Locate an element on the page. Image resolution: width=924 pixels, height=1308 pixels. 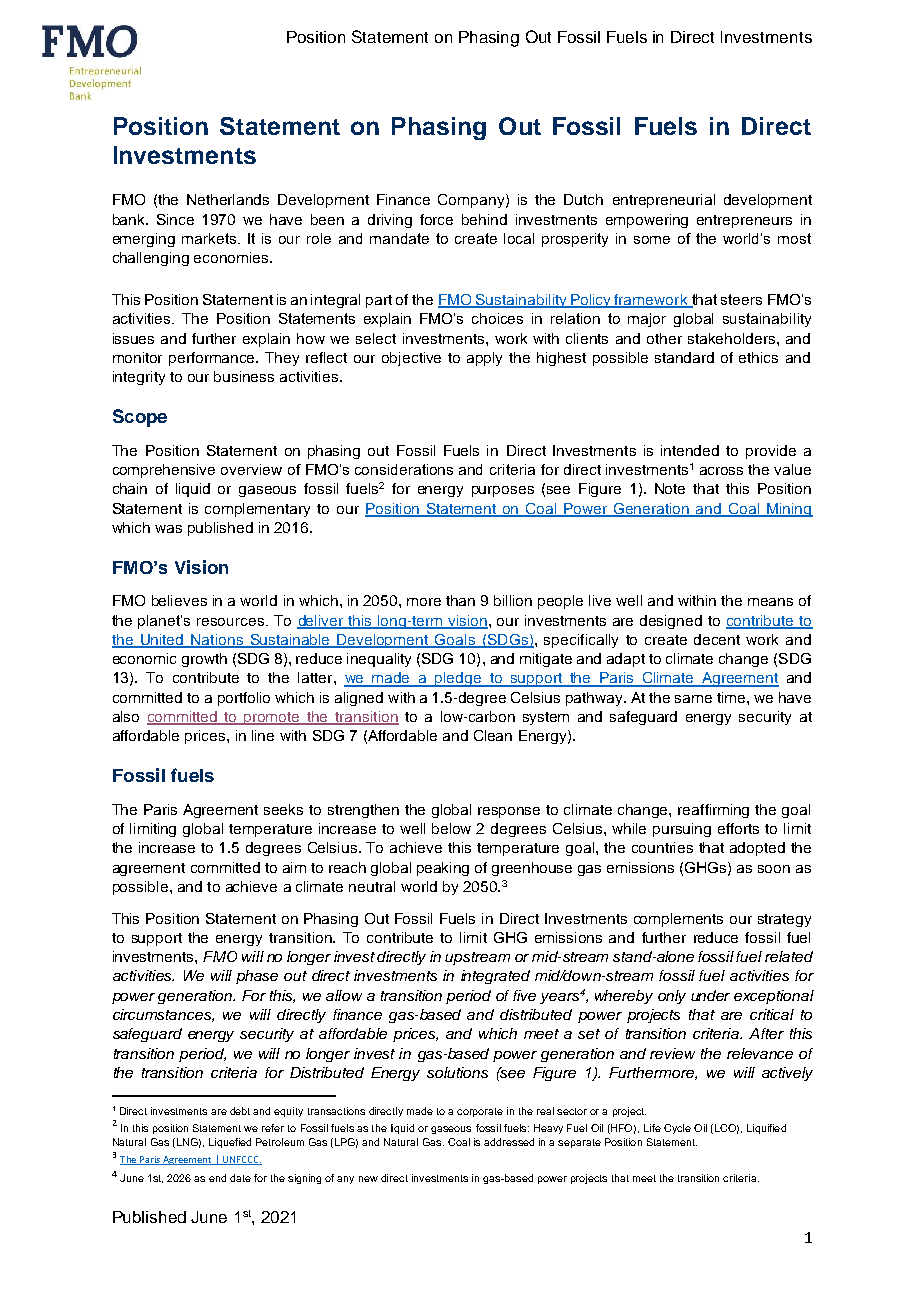
force is located at coordinates (436, 219).
